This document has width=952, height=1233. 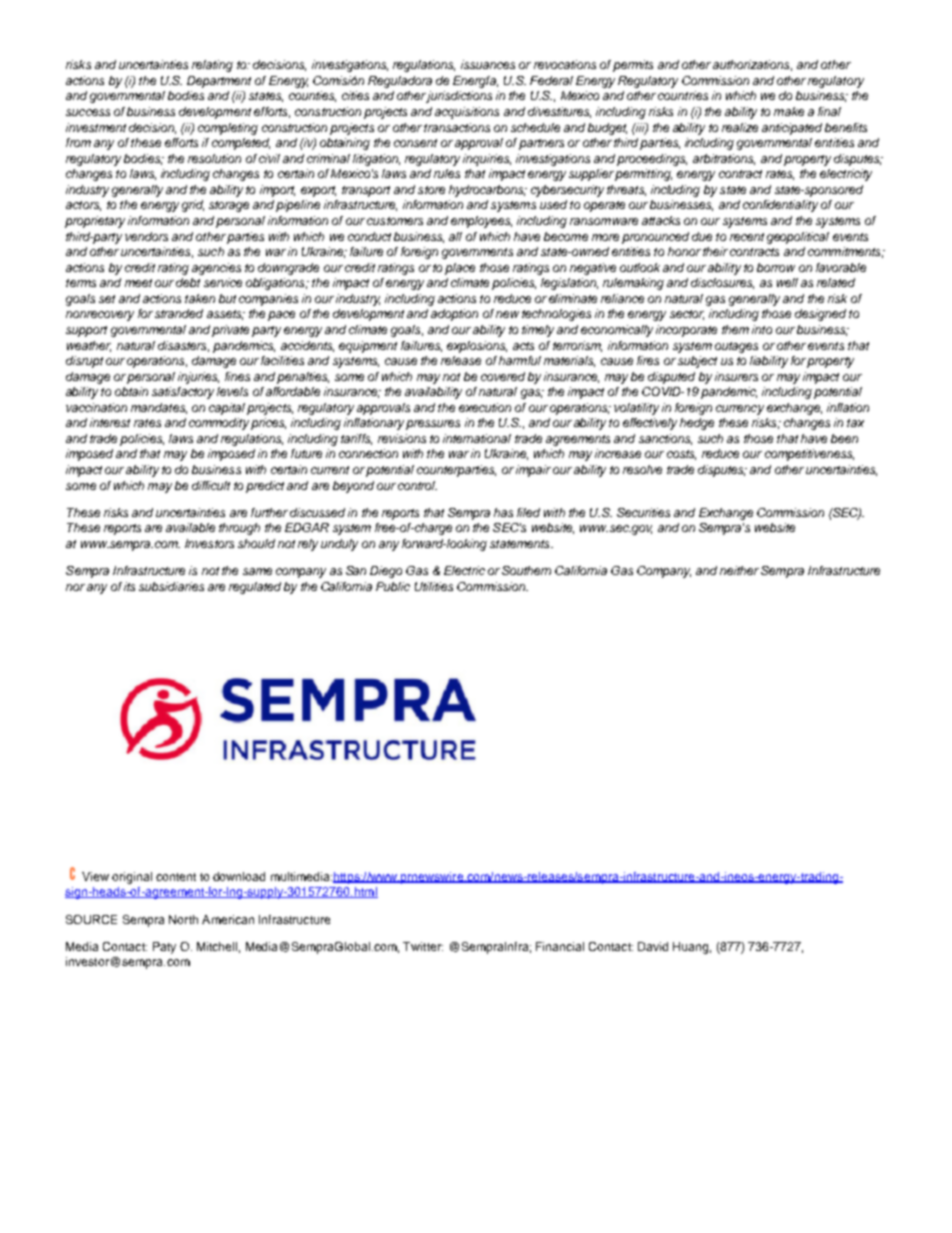 What do you see at coordinates (183, 919) in the document?
I see `North` at bounding box center [183, 919].
